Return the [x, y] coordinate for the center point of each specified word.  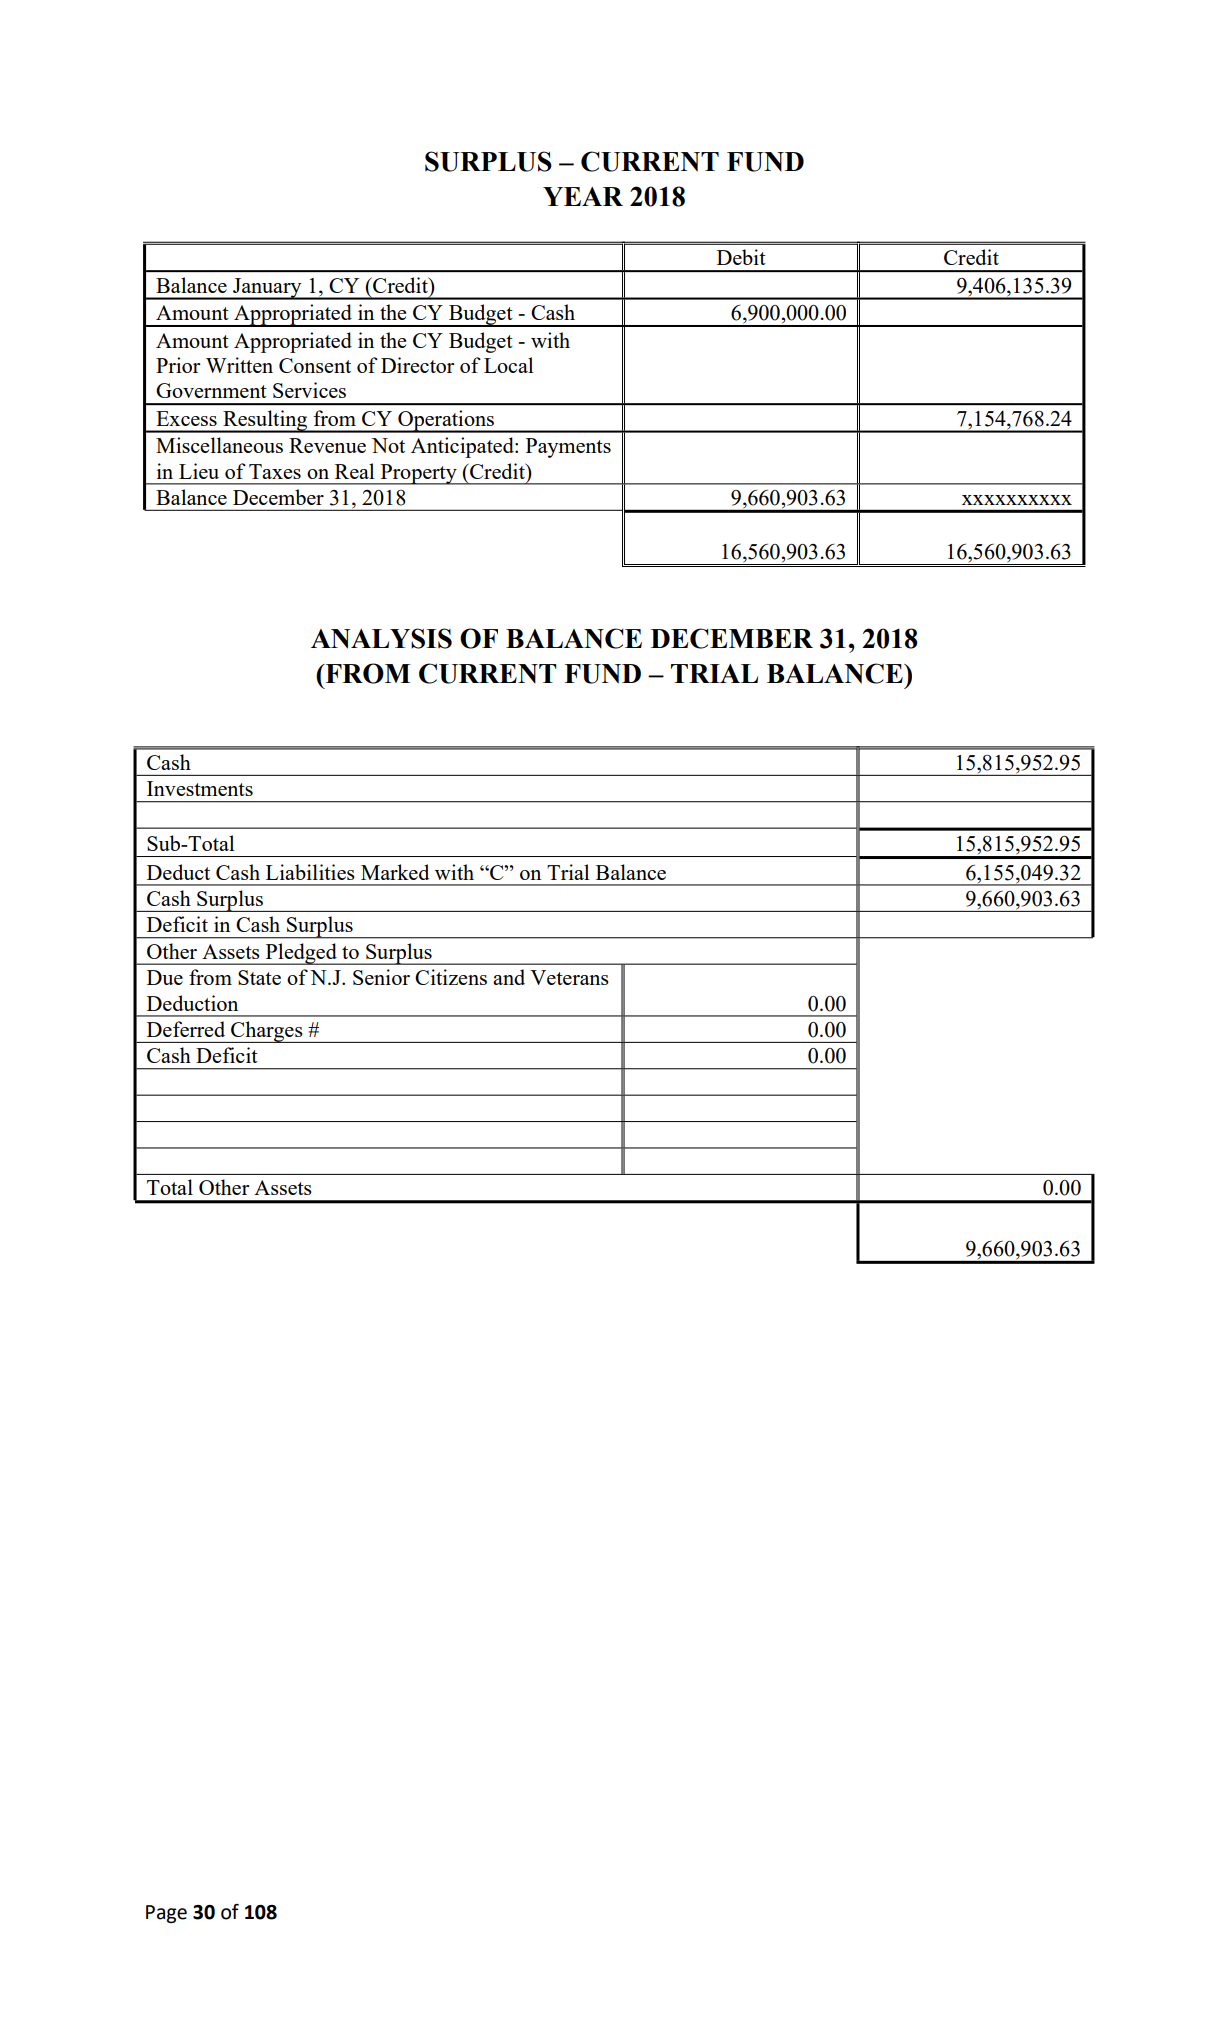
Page [166, 1914]
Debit [741, 257]
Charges [267, 1032]
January [267, 289]
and [509, 977]
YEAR [583, 196]
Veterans [569, 977]
